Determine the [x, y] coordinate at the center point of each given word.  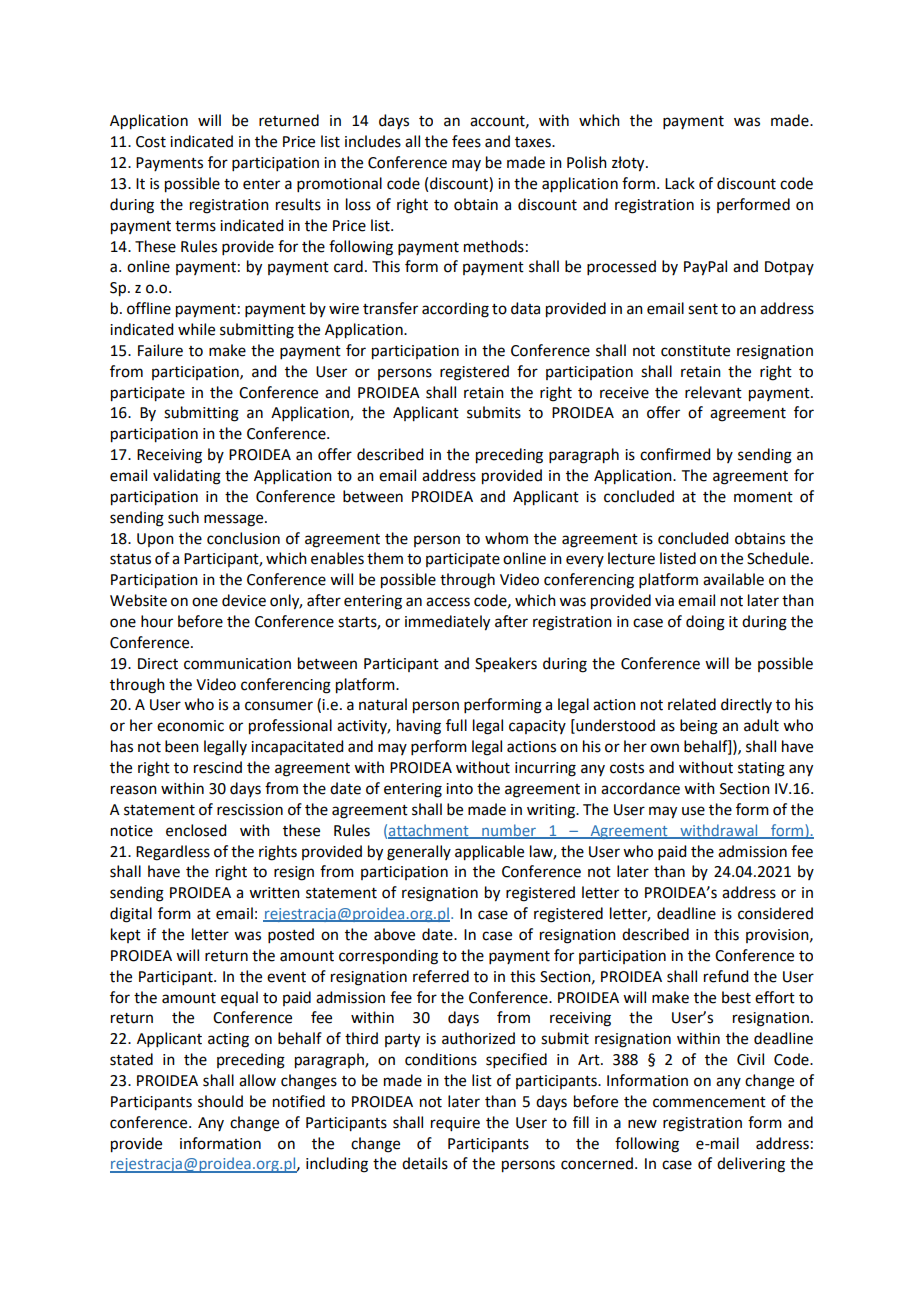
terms [195, 226]
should [220, 1101]
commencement [709, 1102]
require [455, 1124]
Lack [680, 183]
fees [466, 141]
